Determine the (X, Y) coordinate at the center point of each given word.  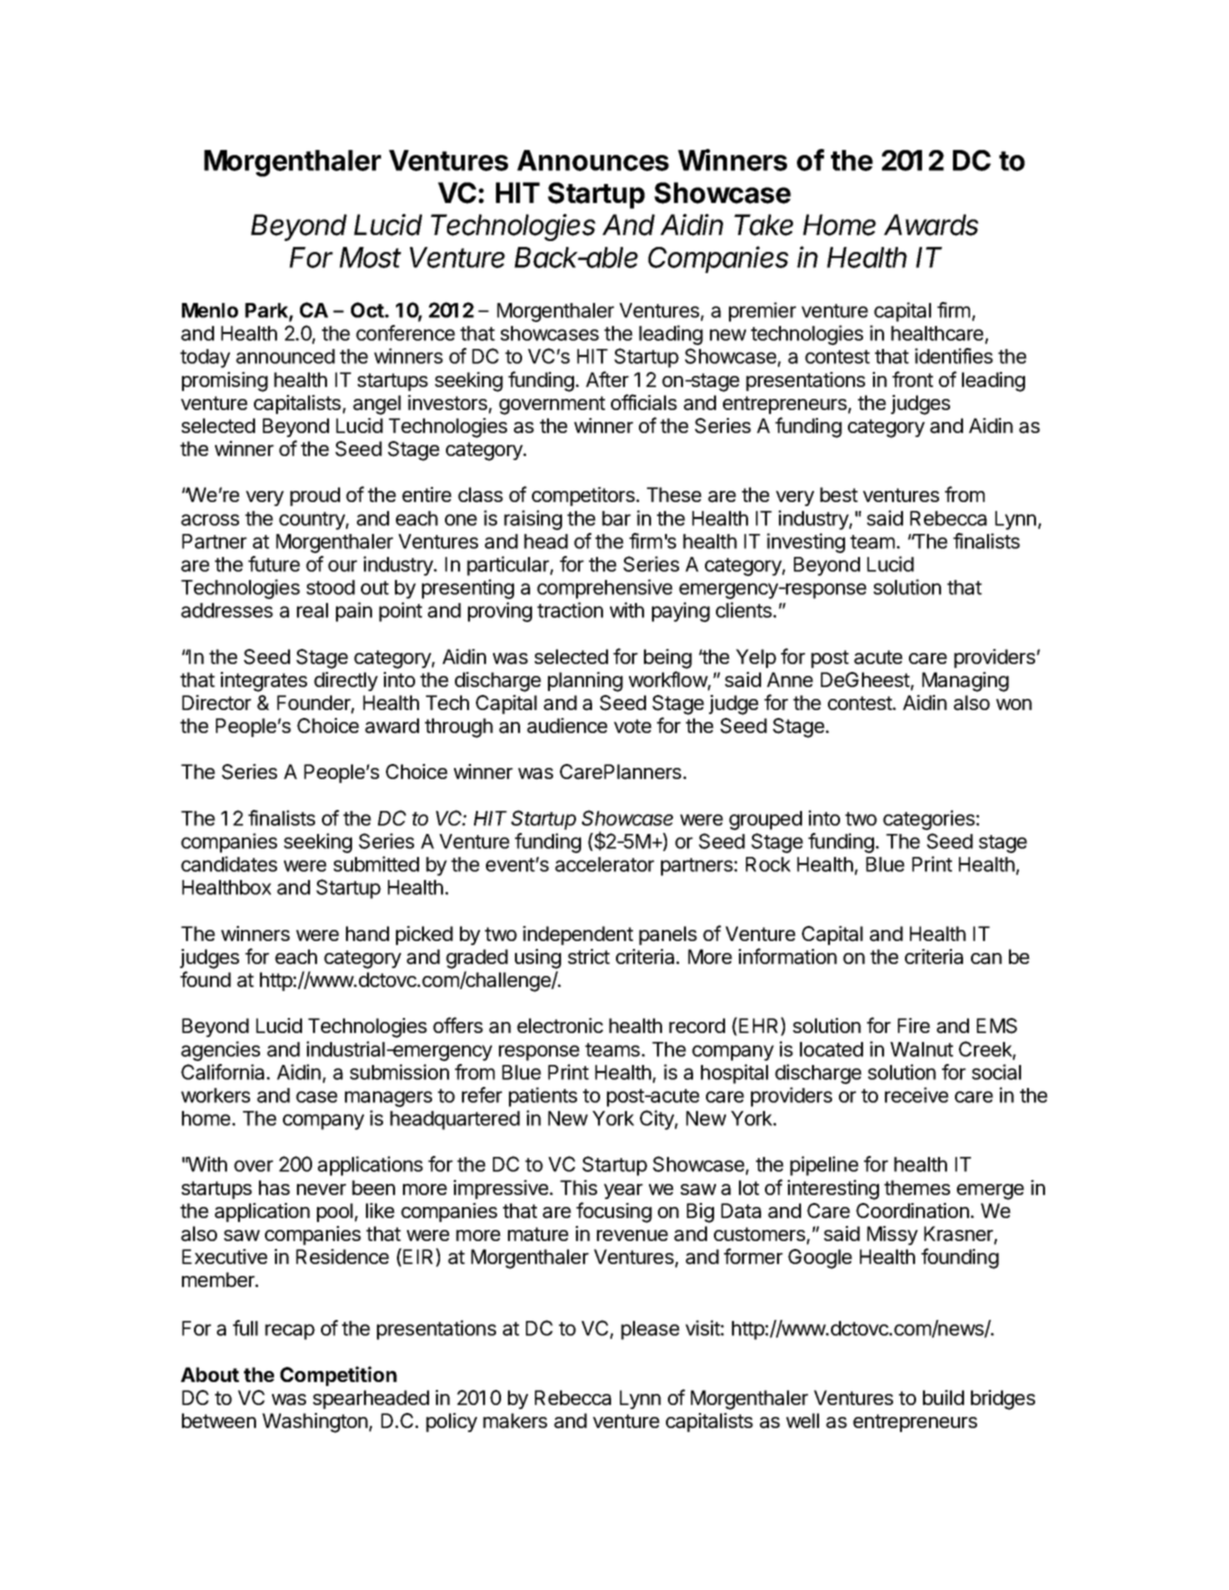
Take (763, 225)
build (943, 1397)
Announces (593, 160)
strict (589, 956)
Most (370, 257)
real (312, 610)
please (650, 1330)
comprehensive (605, 589)
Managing (965, 682)
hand (367, 934)
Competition (338, 1376)
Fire (914, 1025)
